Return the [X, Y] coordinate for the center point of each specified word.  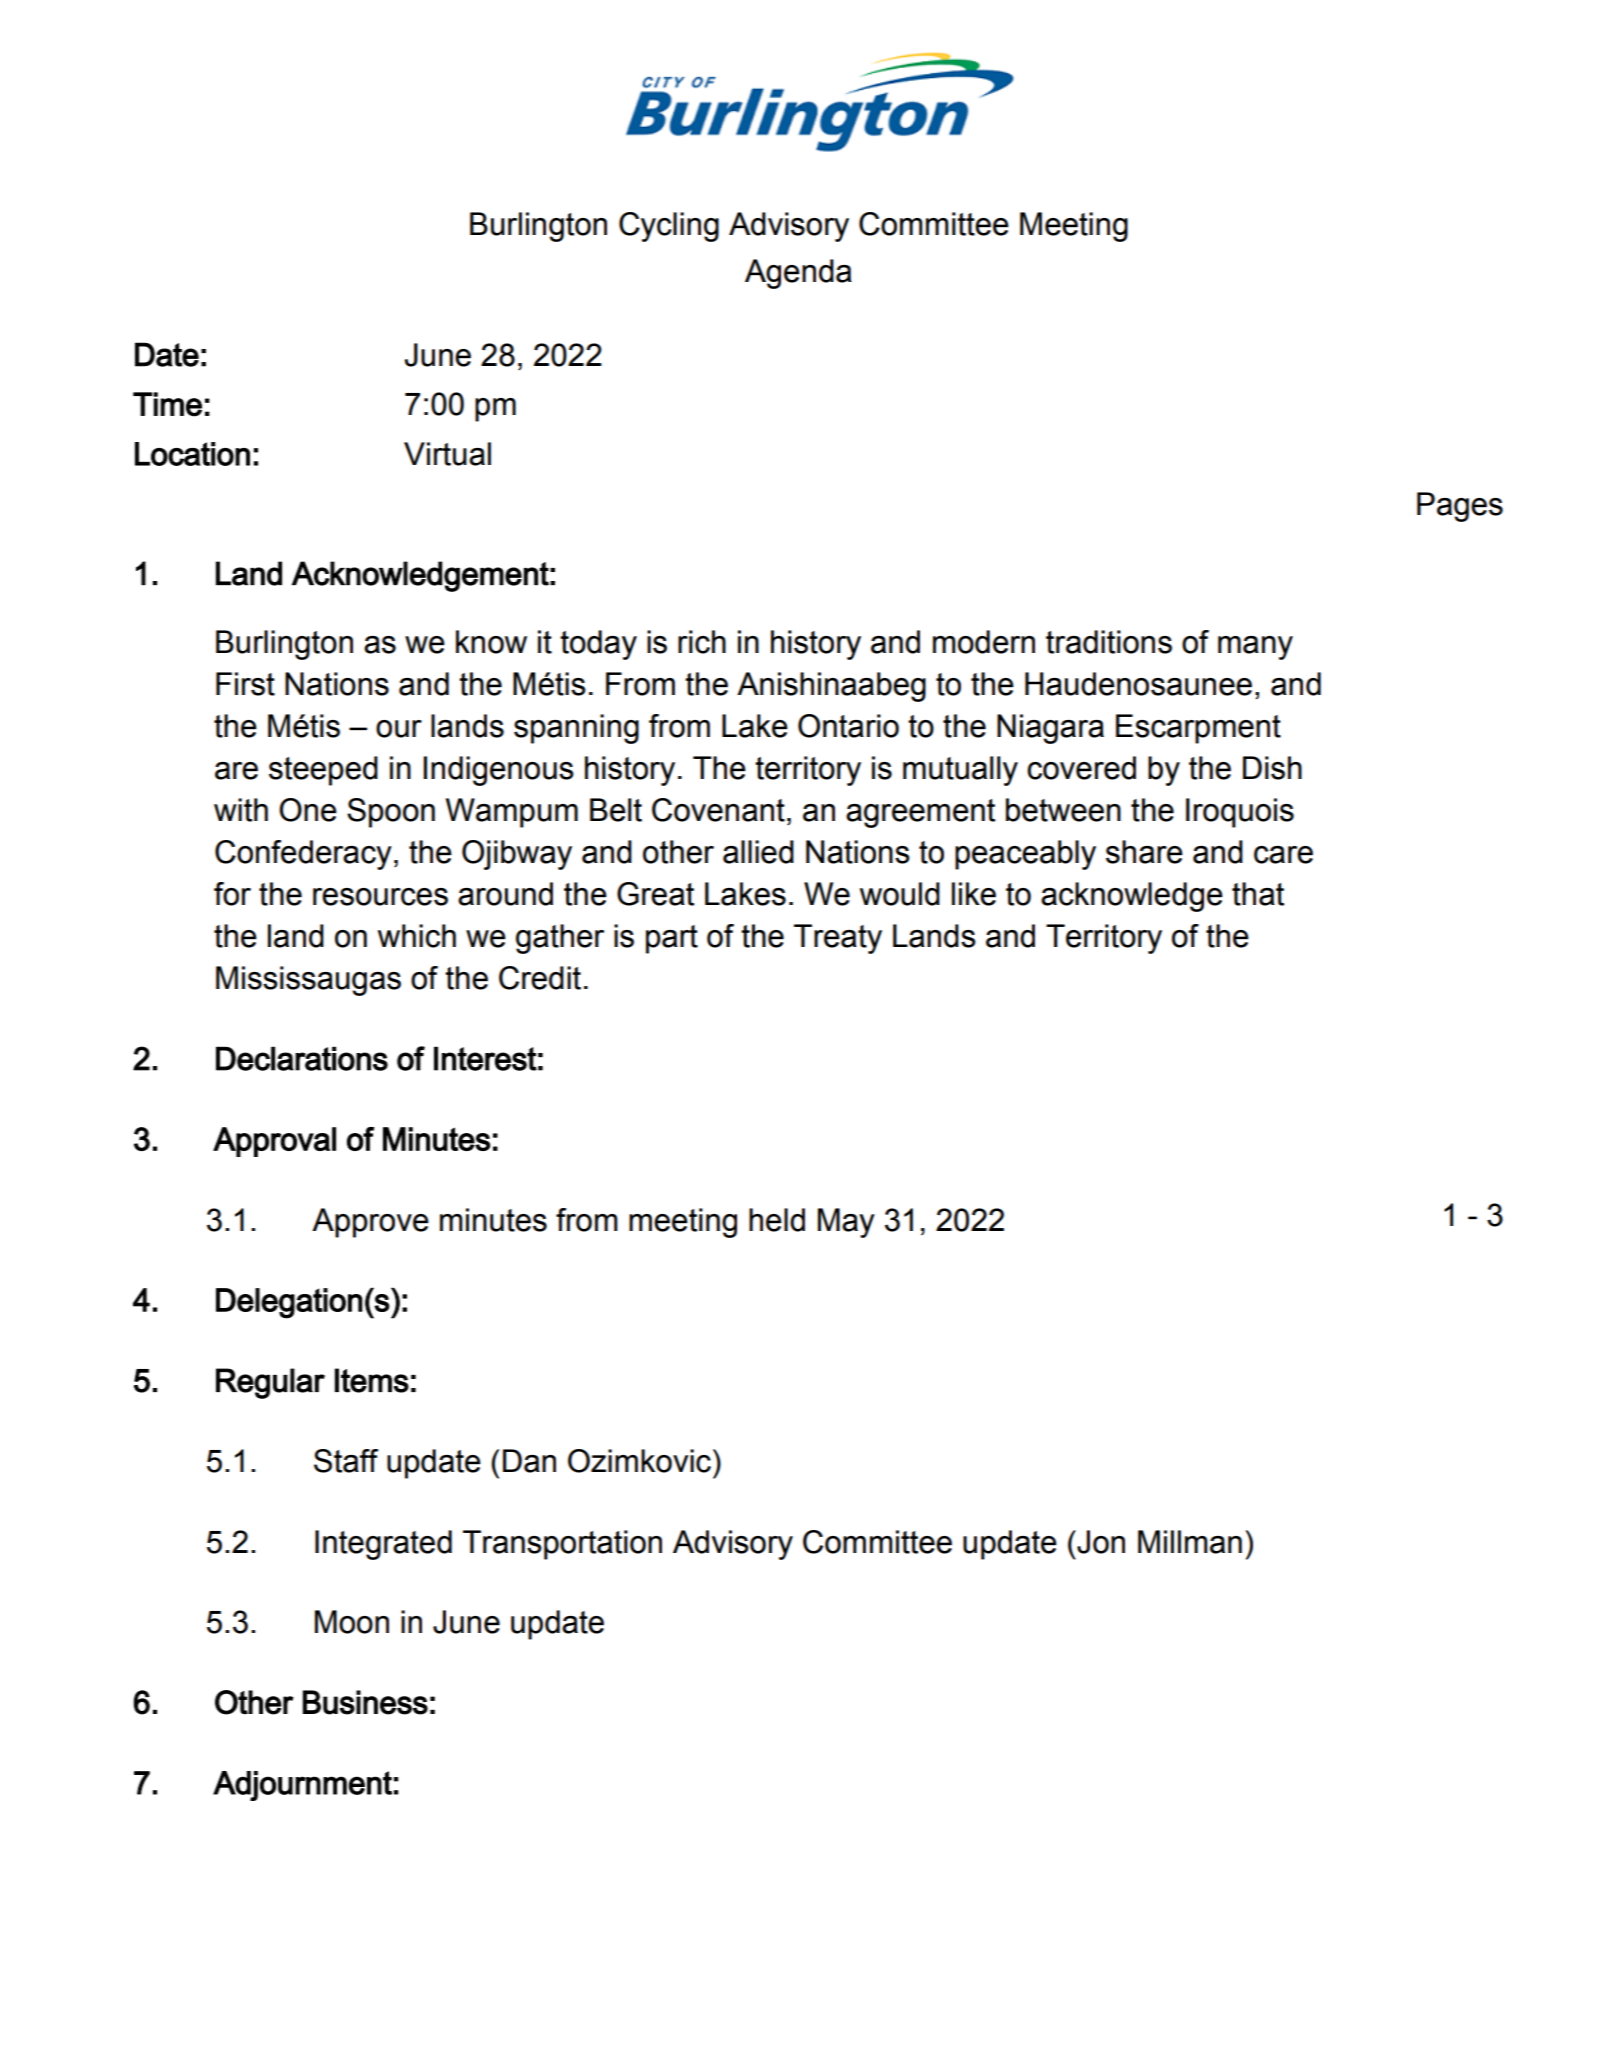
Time [167, 404]
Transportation [562, 1545]
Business [365, 1702]
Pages [1460, 507]
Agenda [798, 274]
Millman [1190, 1542]
